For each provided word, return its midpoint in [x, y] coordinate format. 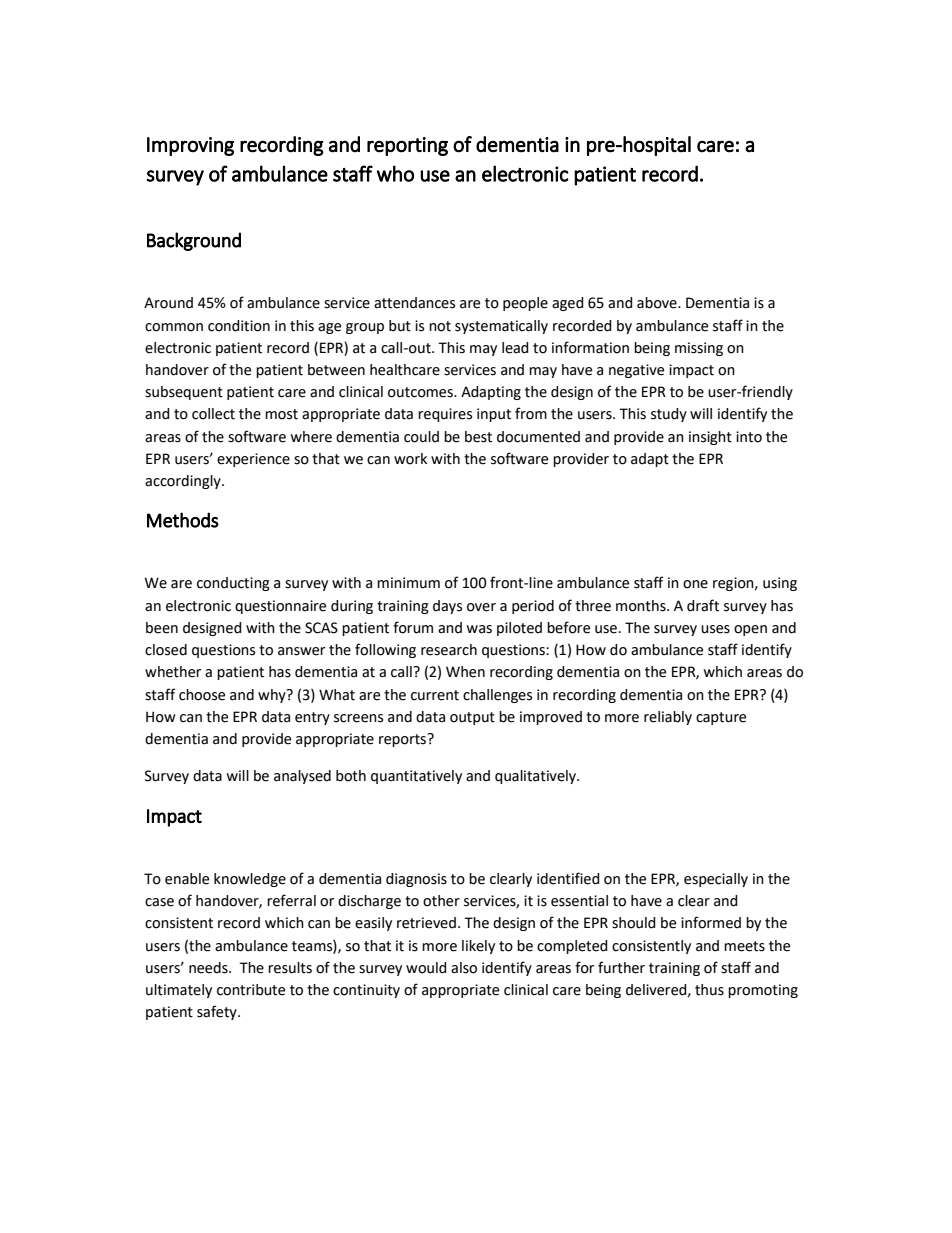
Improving [190, 146]
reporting [407, 146]
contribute [251, 990]
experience [253, 460]
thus [709, 990]
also [464, 968]
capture [721, 718]
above [658, 303]
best [478, 437]
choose [202, 695]
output [472, 718]
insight [710, 438]
